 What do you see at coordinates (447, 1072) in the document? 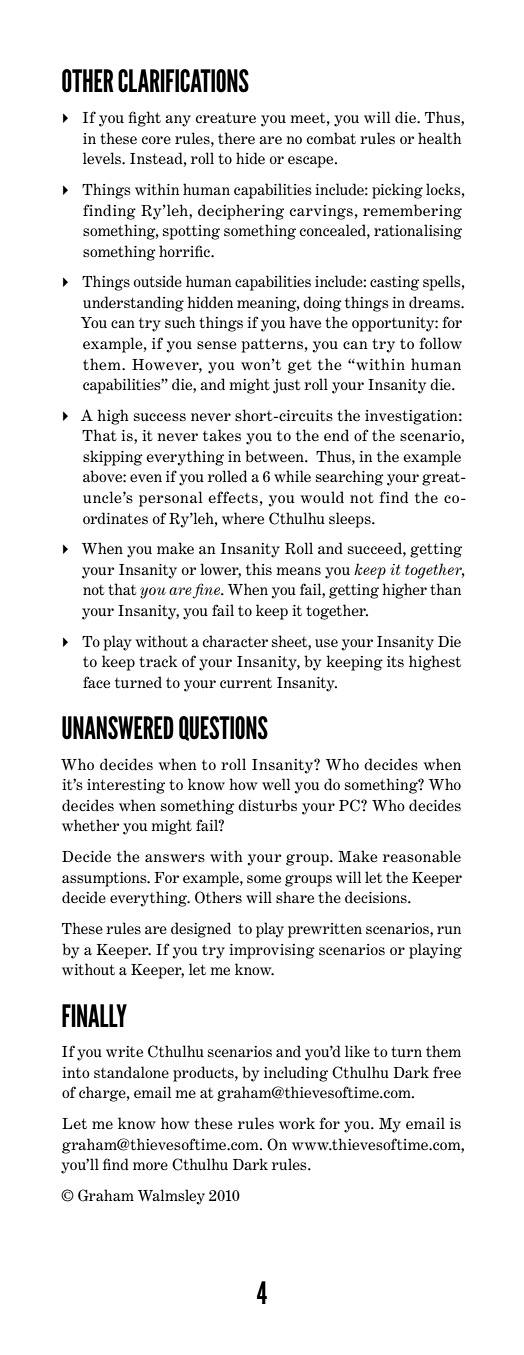
I see `free` at bounding box center [447, 1072].
